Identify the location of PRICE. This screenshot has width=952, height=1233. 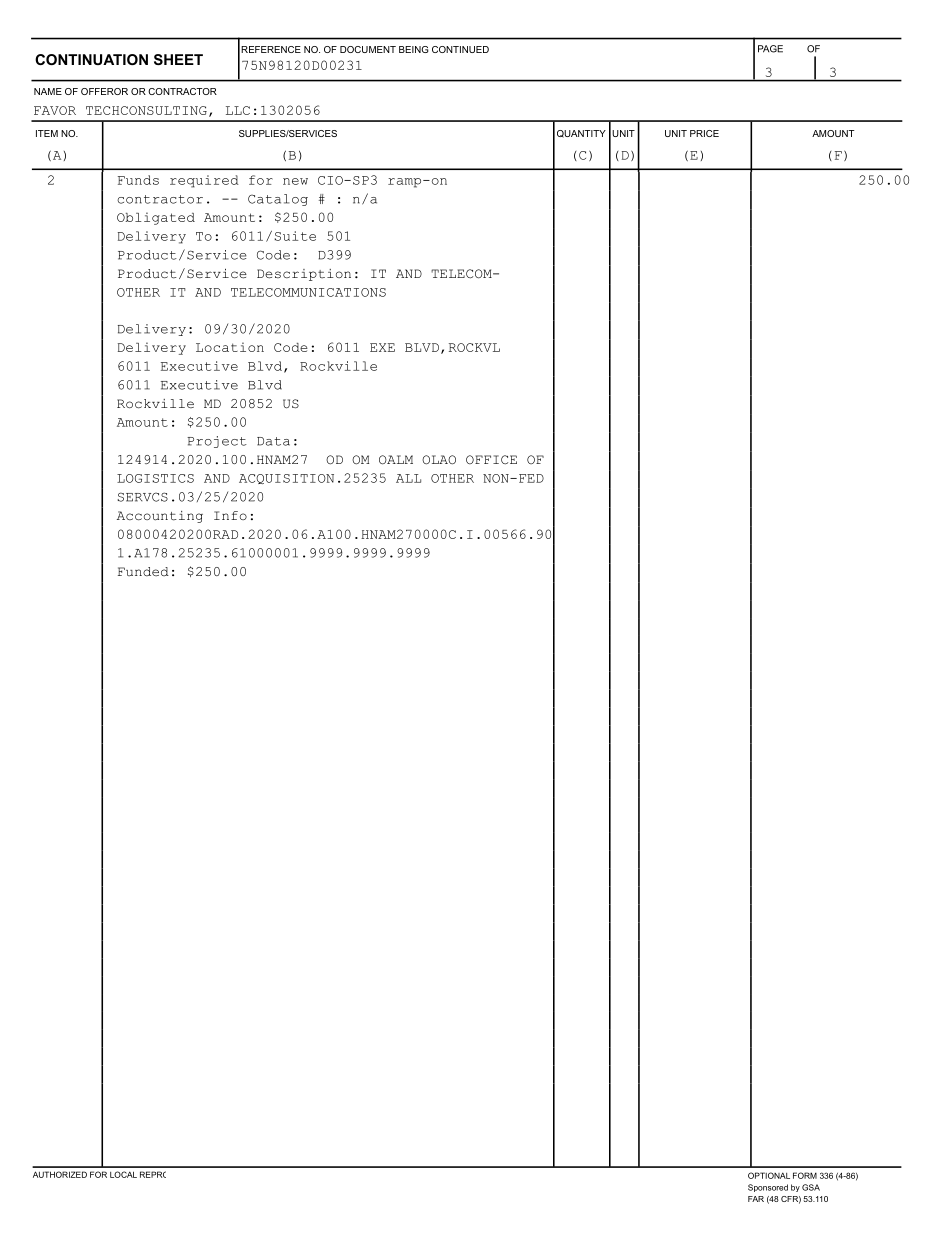
(704, 133).
